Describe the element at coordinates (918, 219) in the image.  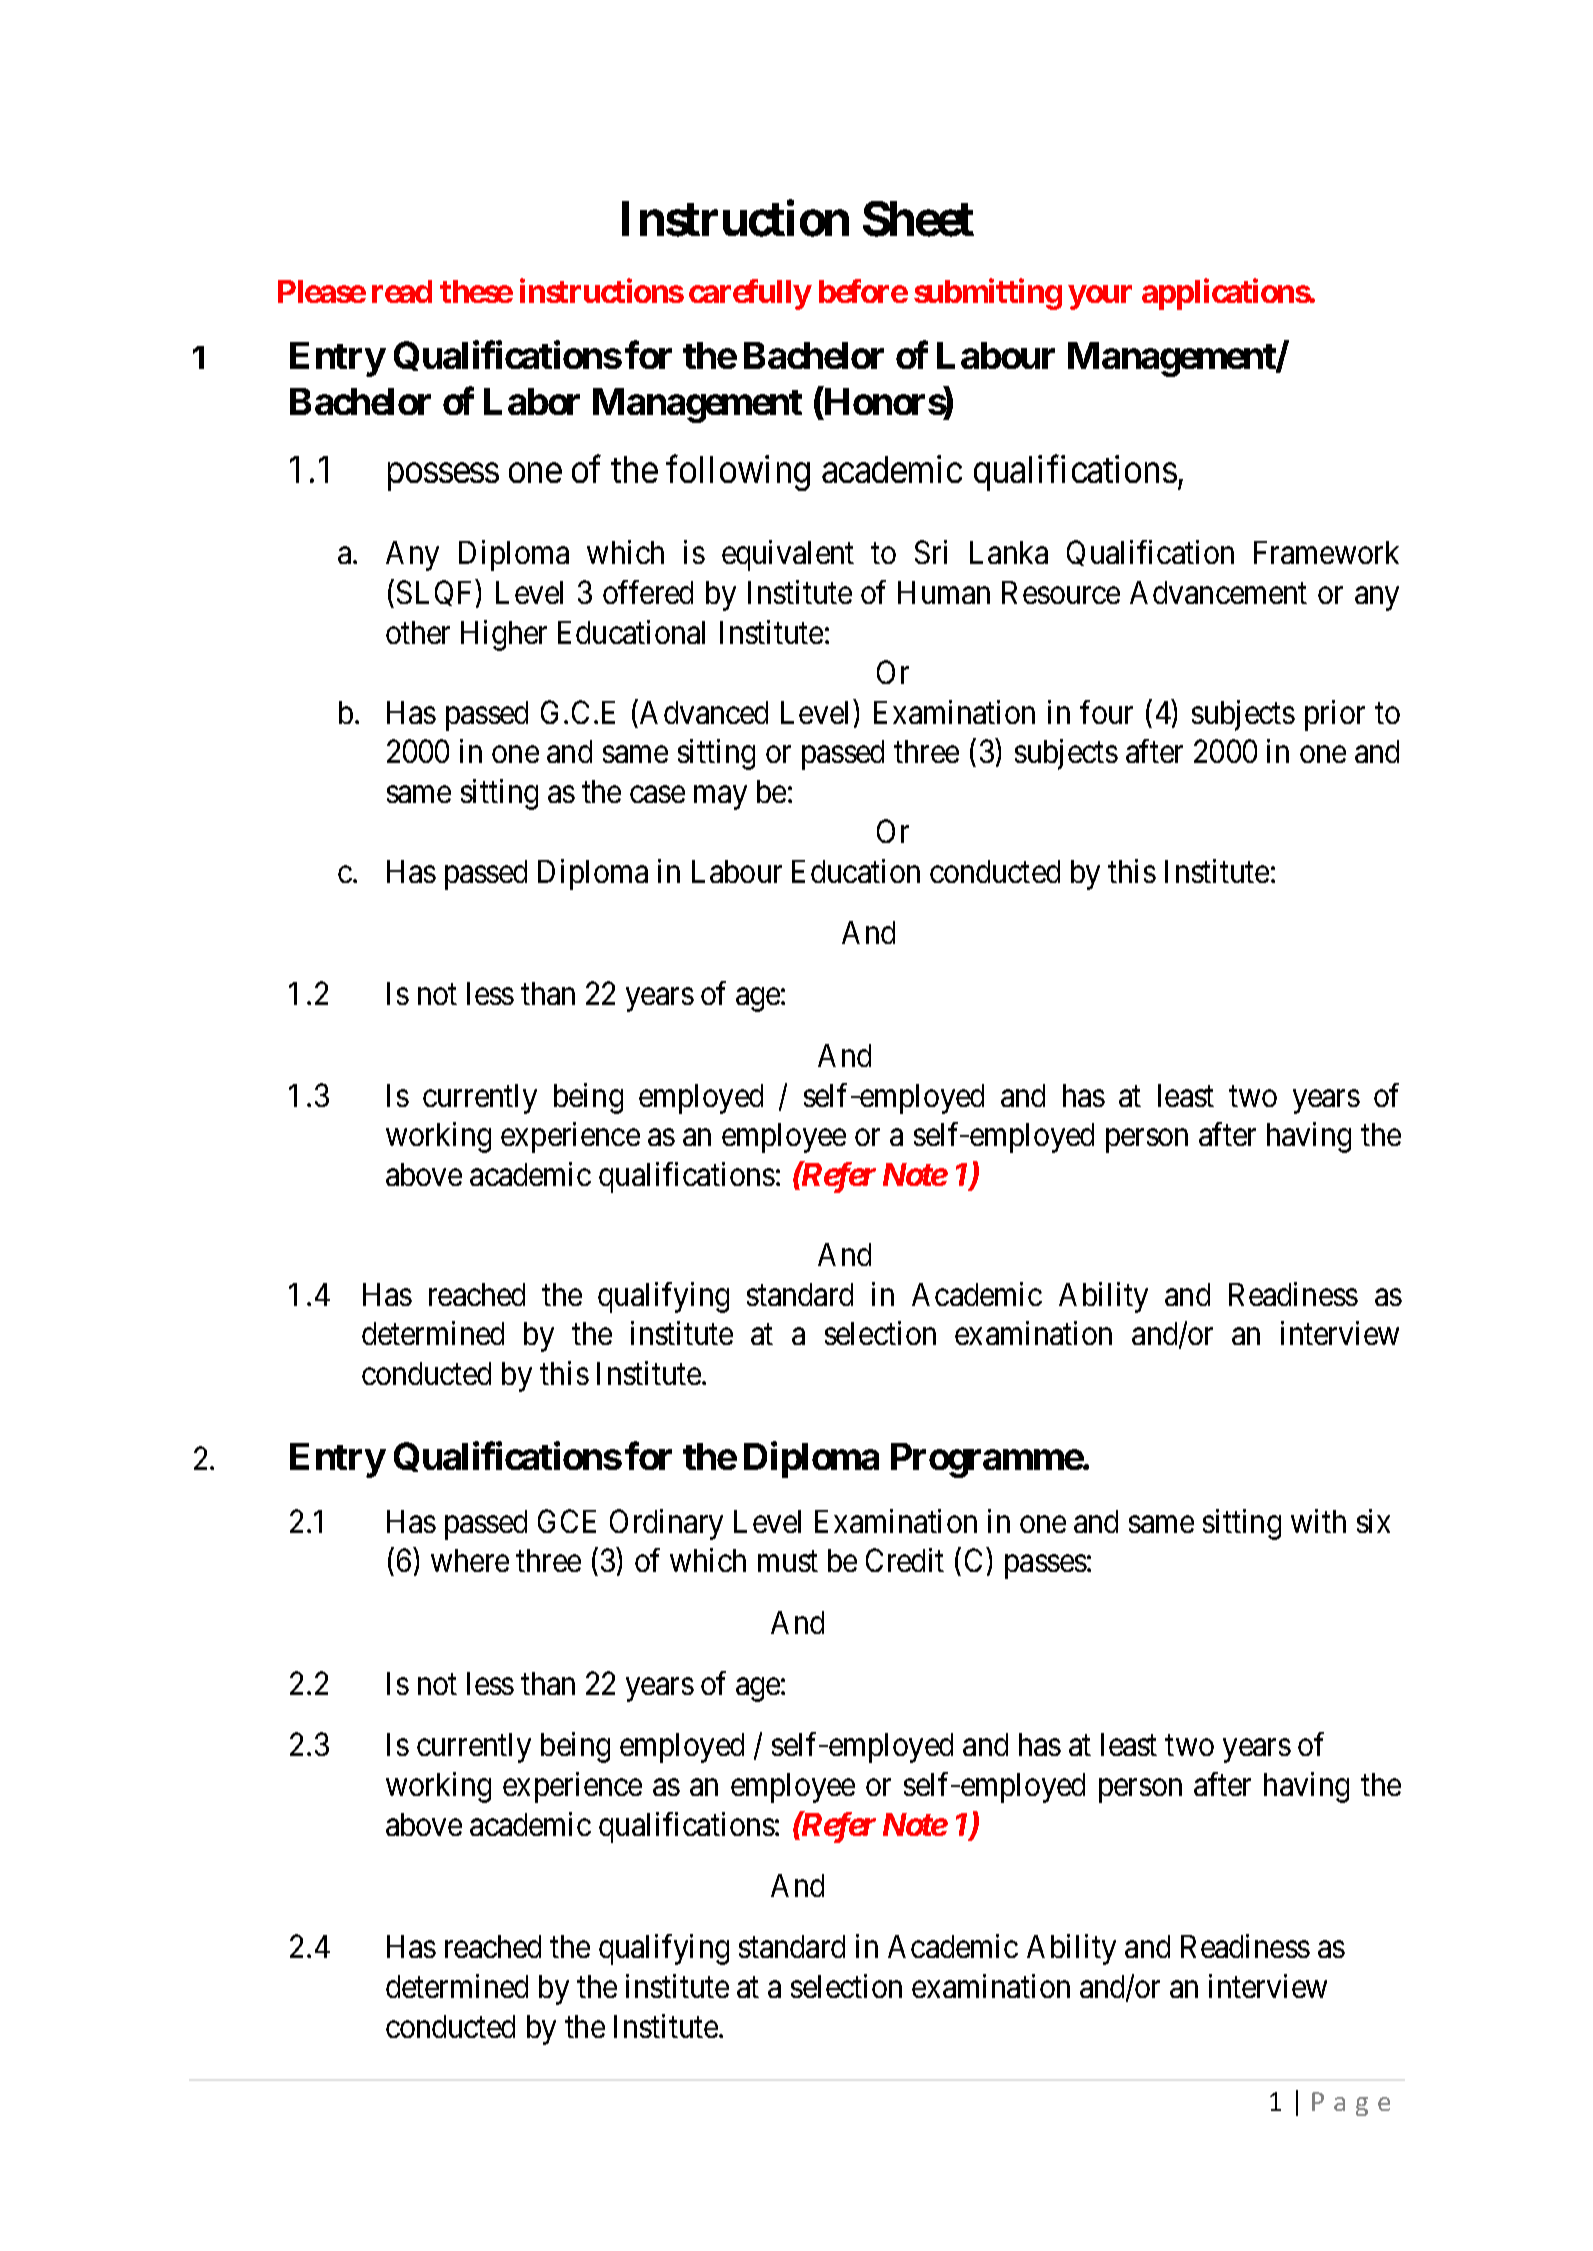
I see `Sheet` at that location.
